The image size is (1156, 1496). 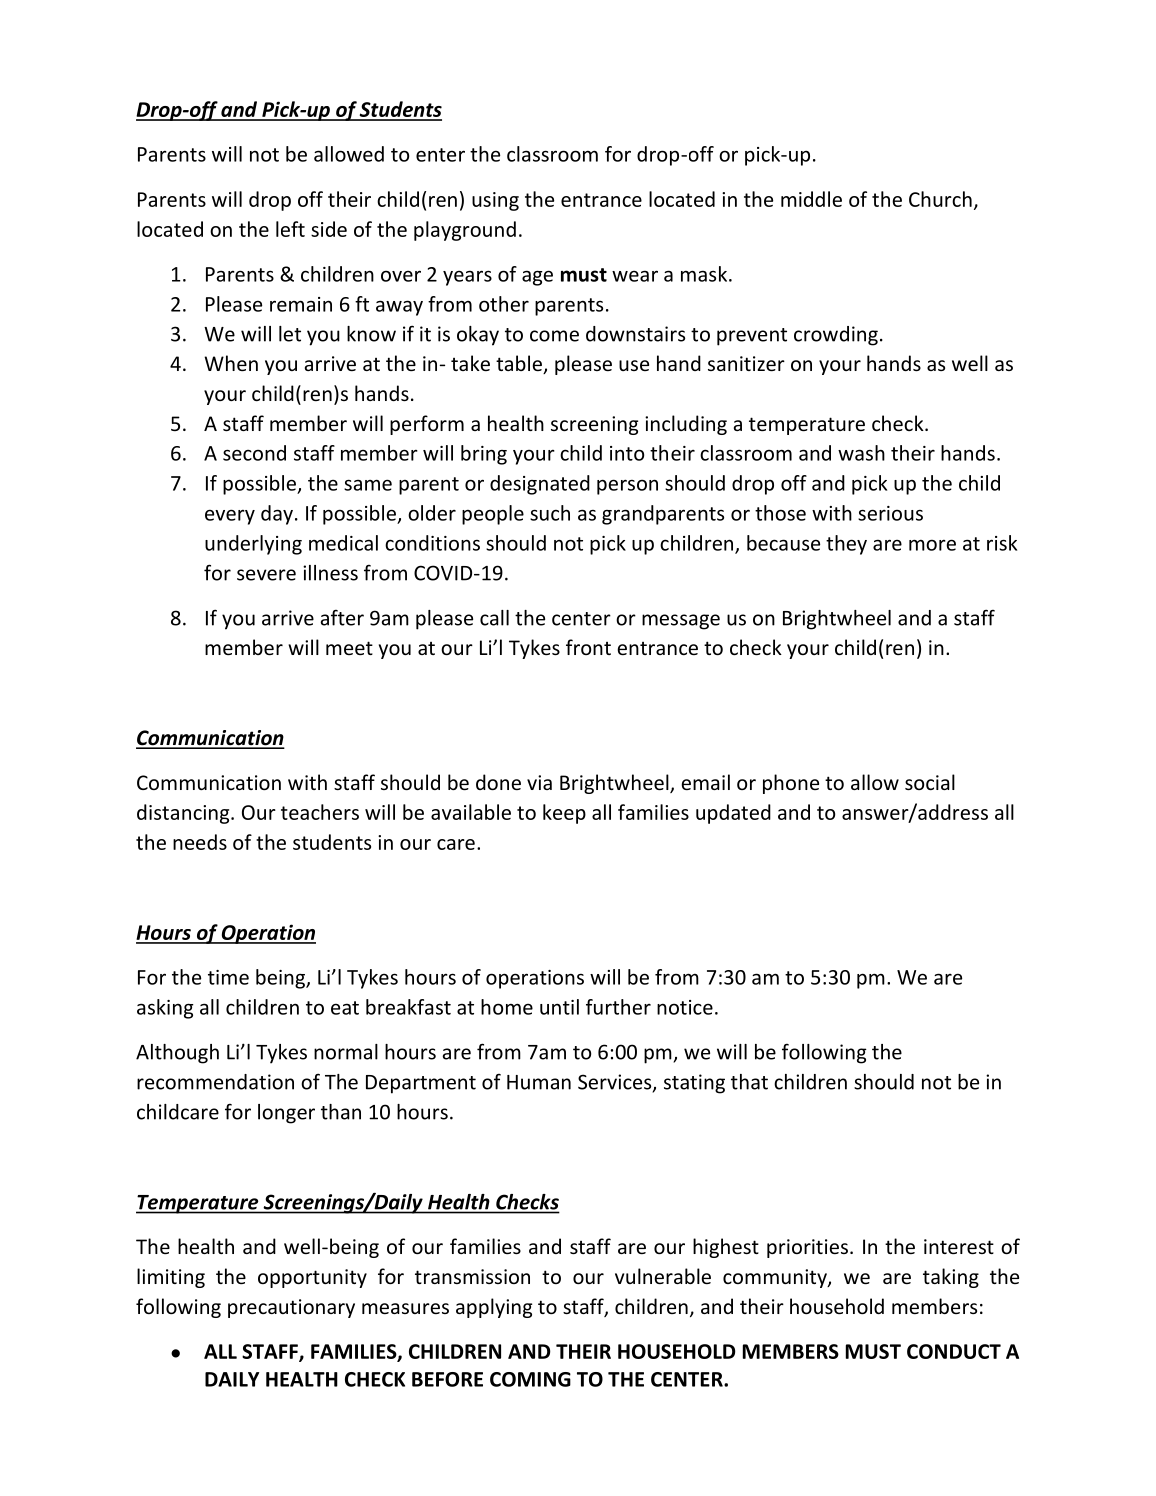 I want to click on front, so click(x=588, y=647).
